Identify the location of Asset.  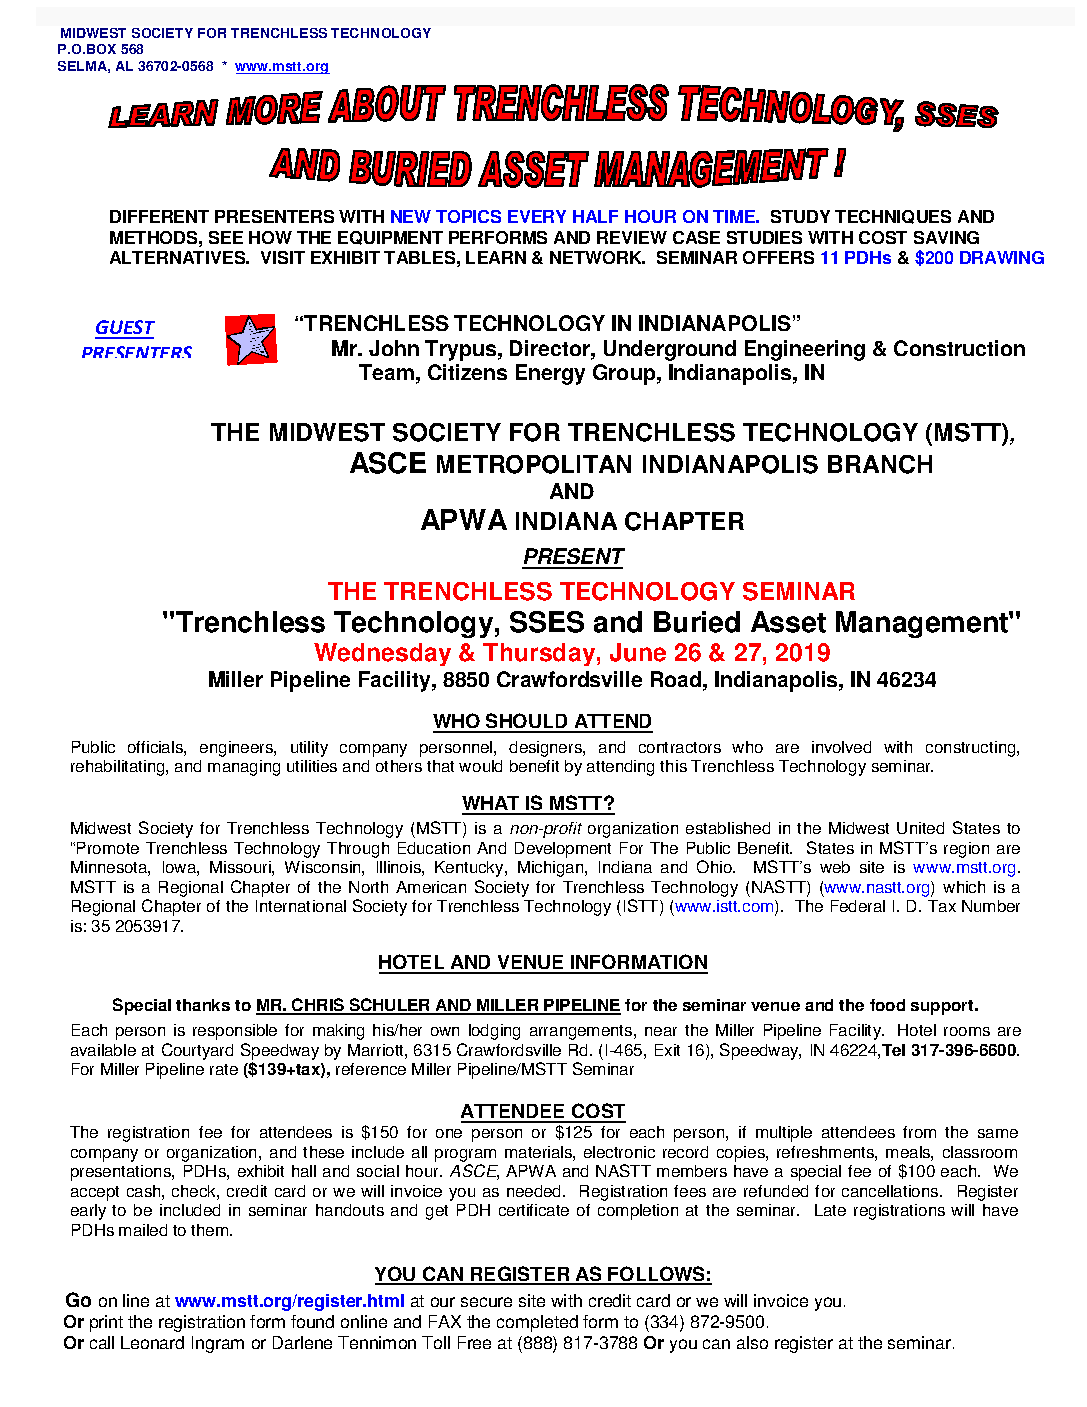
(788, 622).
